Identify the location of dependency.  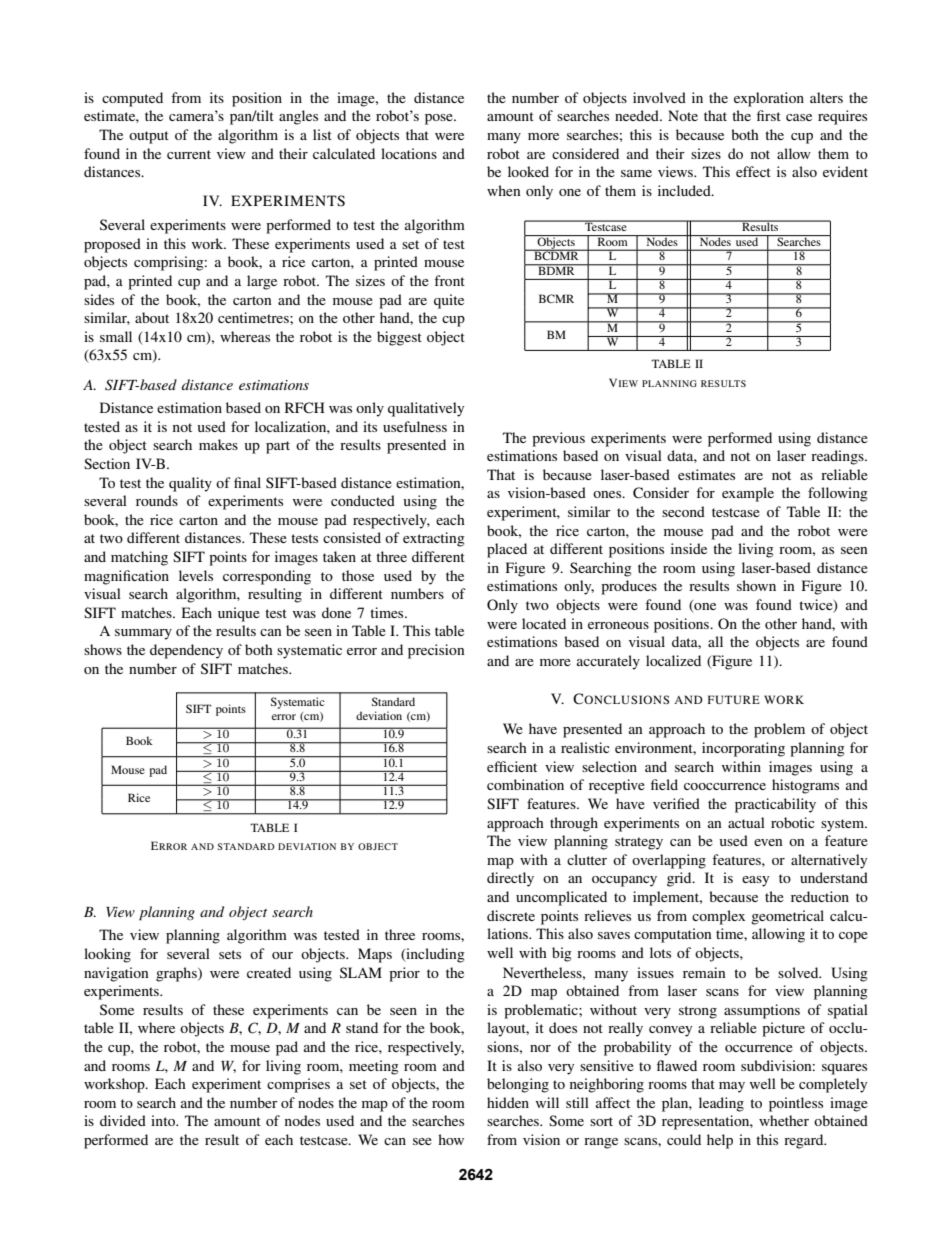
(186, 651).
